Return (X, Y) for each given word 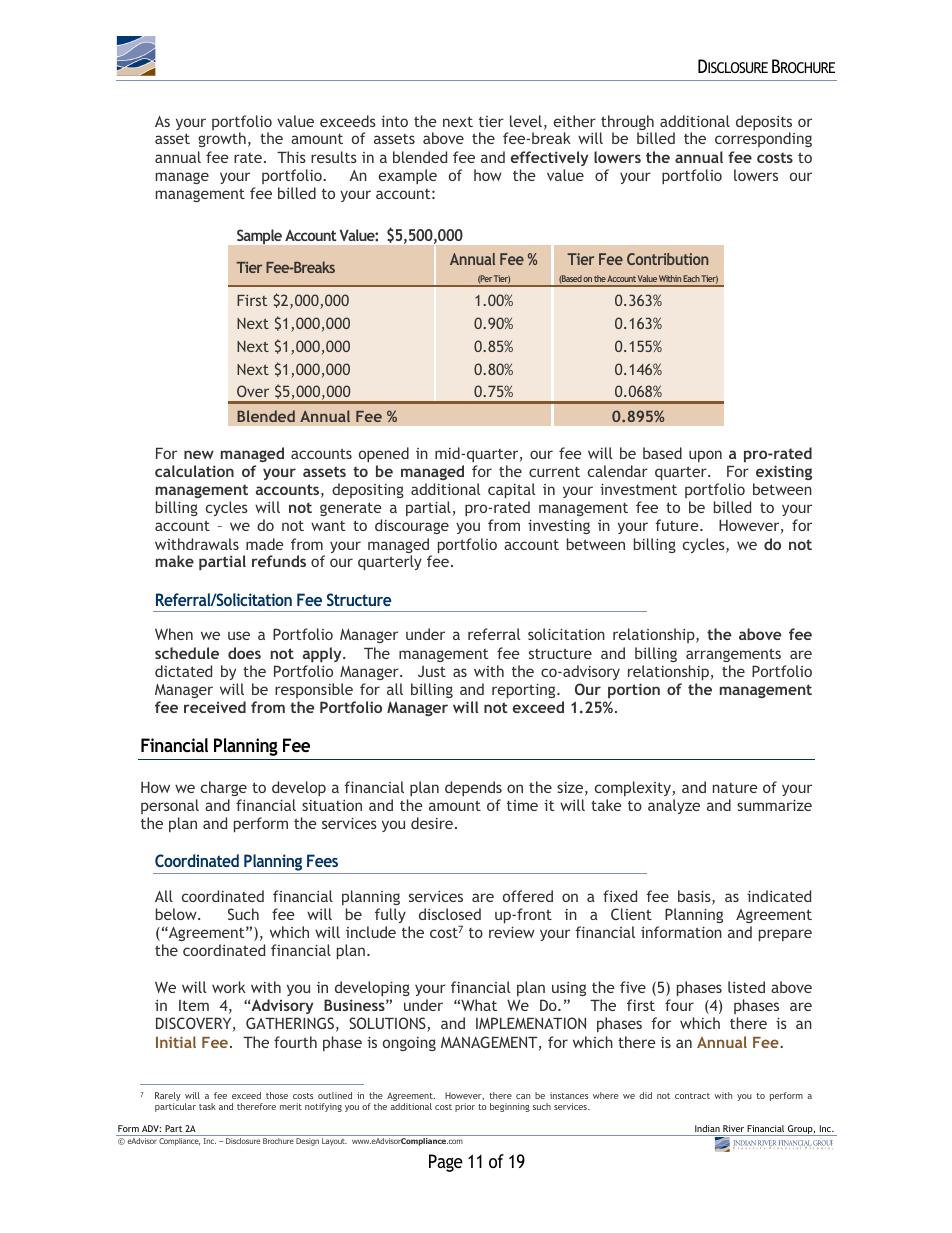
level (526, 121)
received (215, 707)
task (207, 1106)
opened (384, 454)
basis (695, 897)
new (199, 454)
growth (222, 139)
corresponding (763, 139)
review (512, 932)
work (229, 987)
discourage (412, 526)
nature (735, 788)
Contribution (667, 259)
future (678, 525)
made (265, 544)
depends (473, 788)
